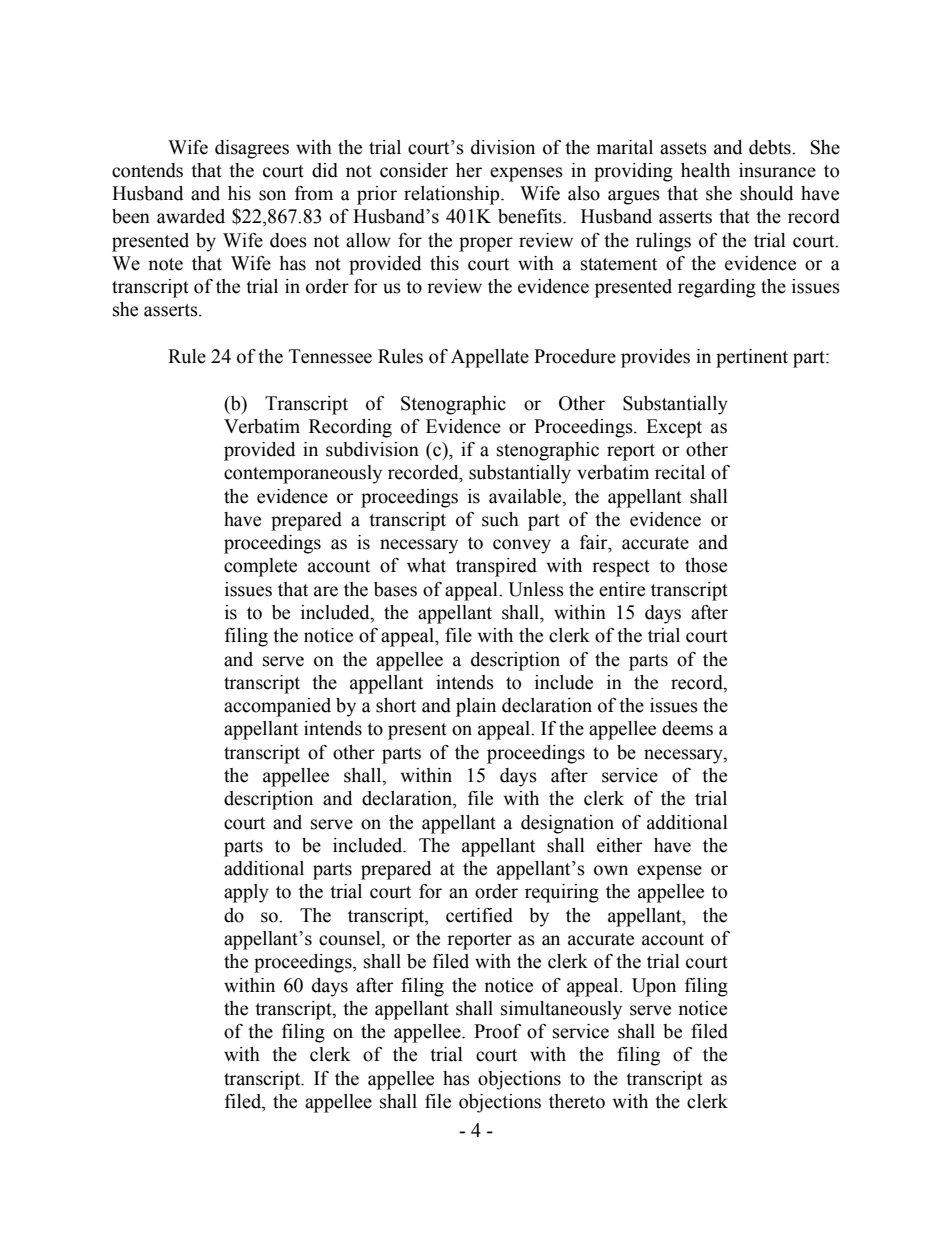 The height and width of the document is (1233, 952). I want to click on Proof, so click(497, 1031).
